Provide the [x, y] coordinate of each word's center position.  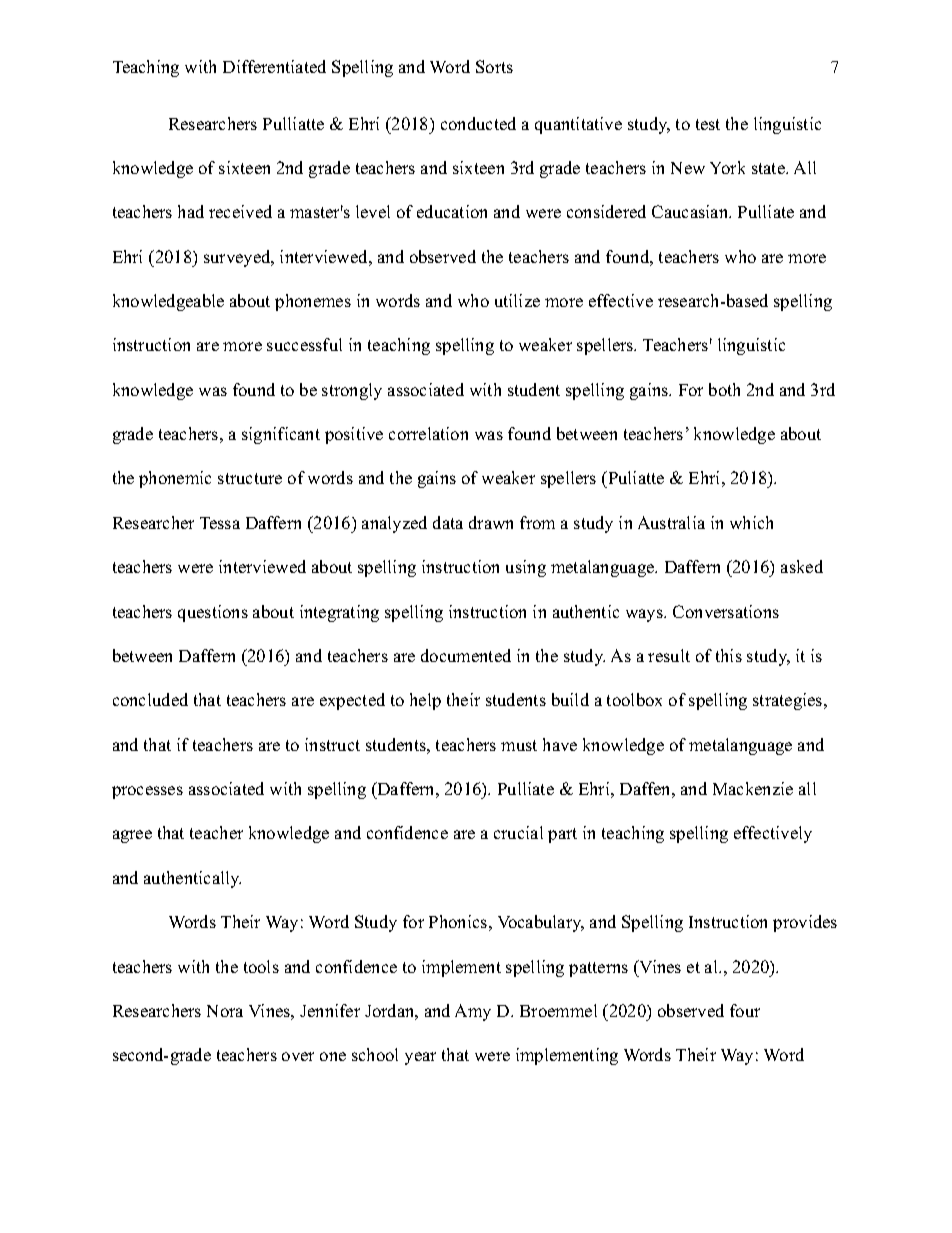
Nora [225, 1011]
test [708, 124]
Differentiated [274, 66]
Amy [473, 1012]
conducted [478, 123]
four [745, 1010]
